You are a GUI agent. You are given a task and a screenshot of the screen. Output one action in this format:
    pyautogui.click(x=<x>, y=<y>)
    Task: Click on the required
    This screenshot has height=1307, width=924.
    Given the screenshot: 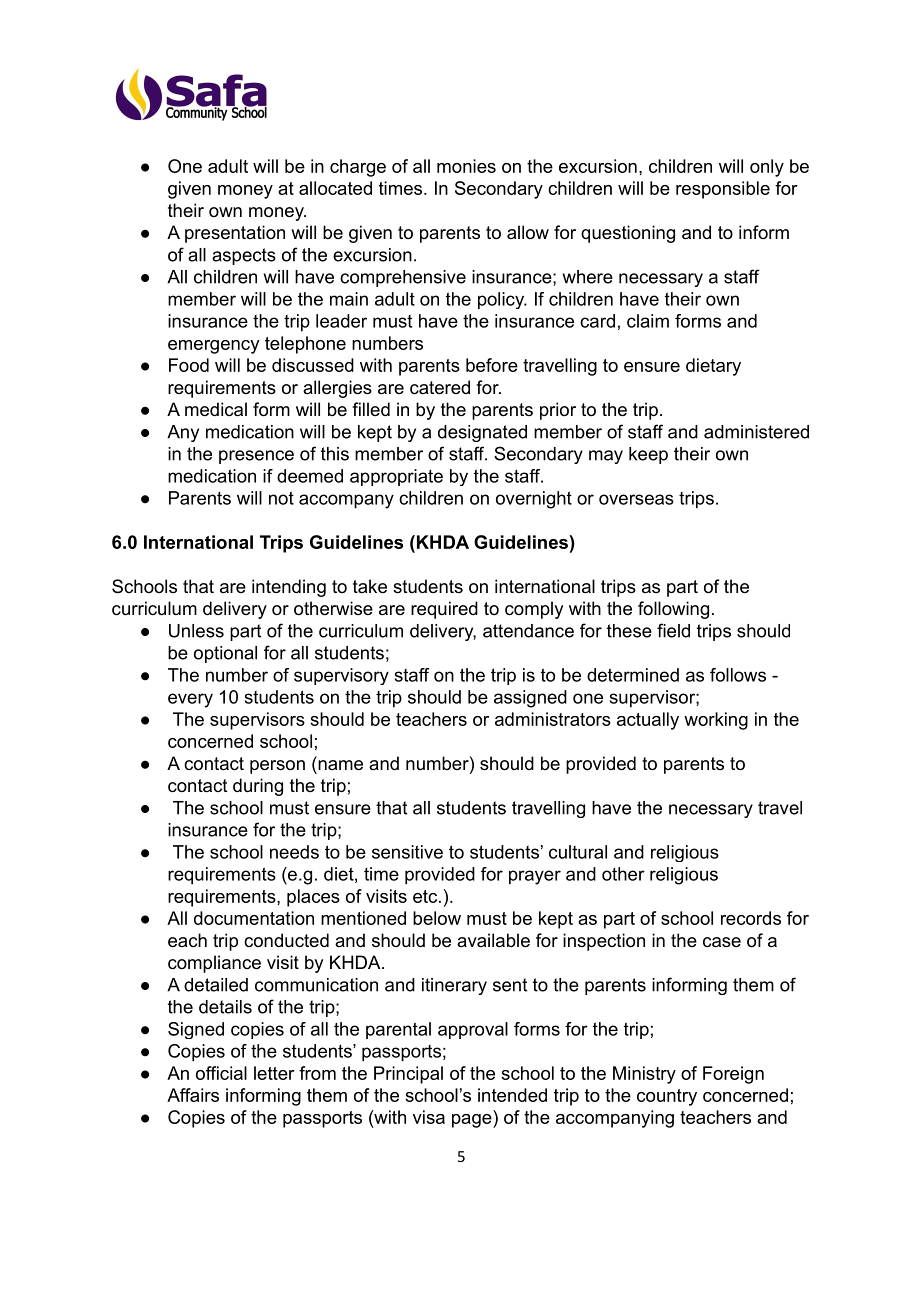 What is the action you would take?
    pyautogui.click(x=444, y=610)
